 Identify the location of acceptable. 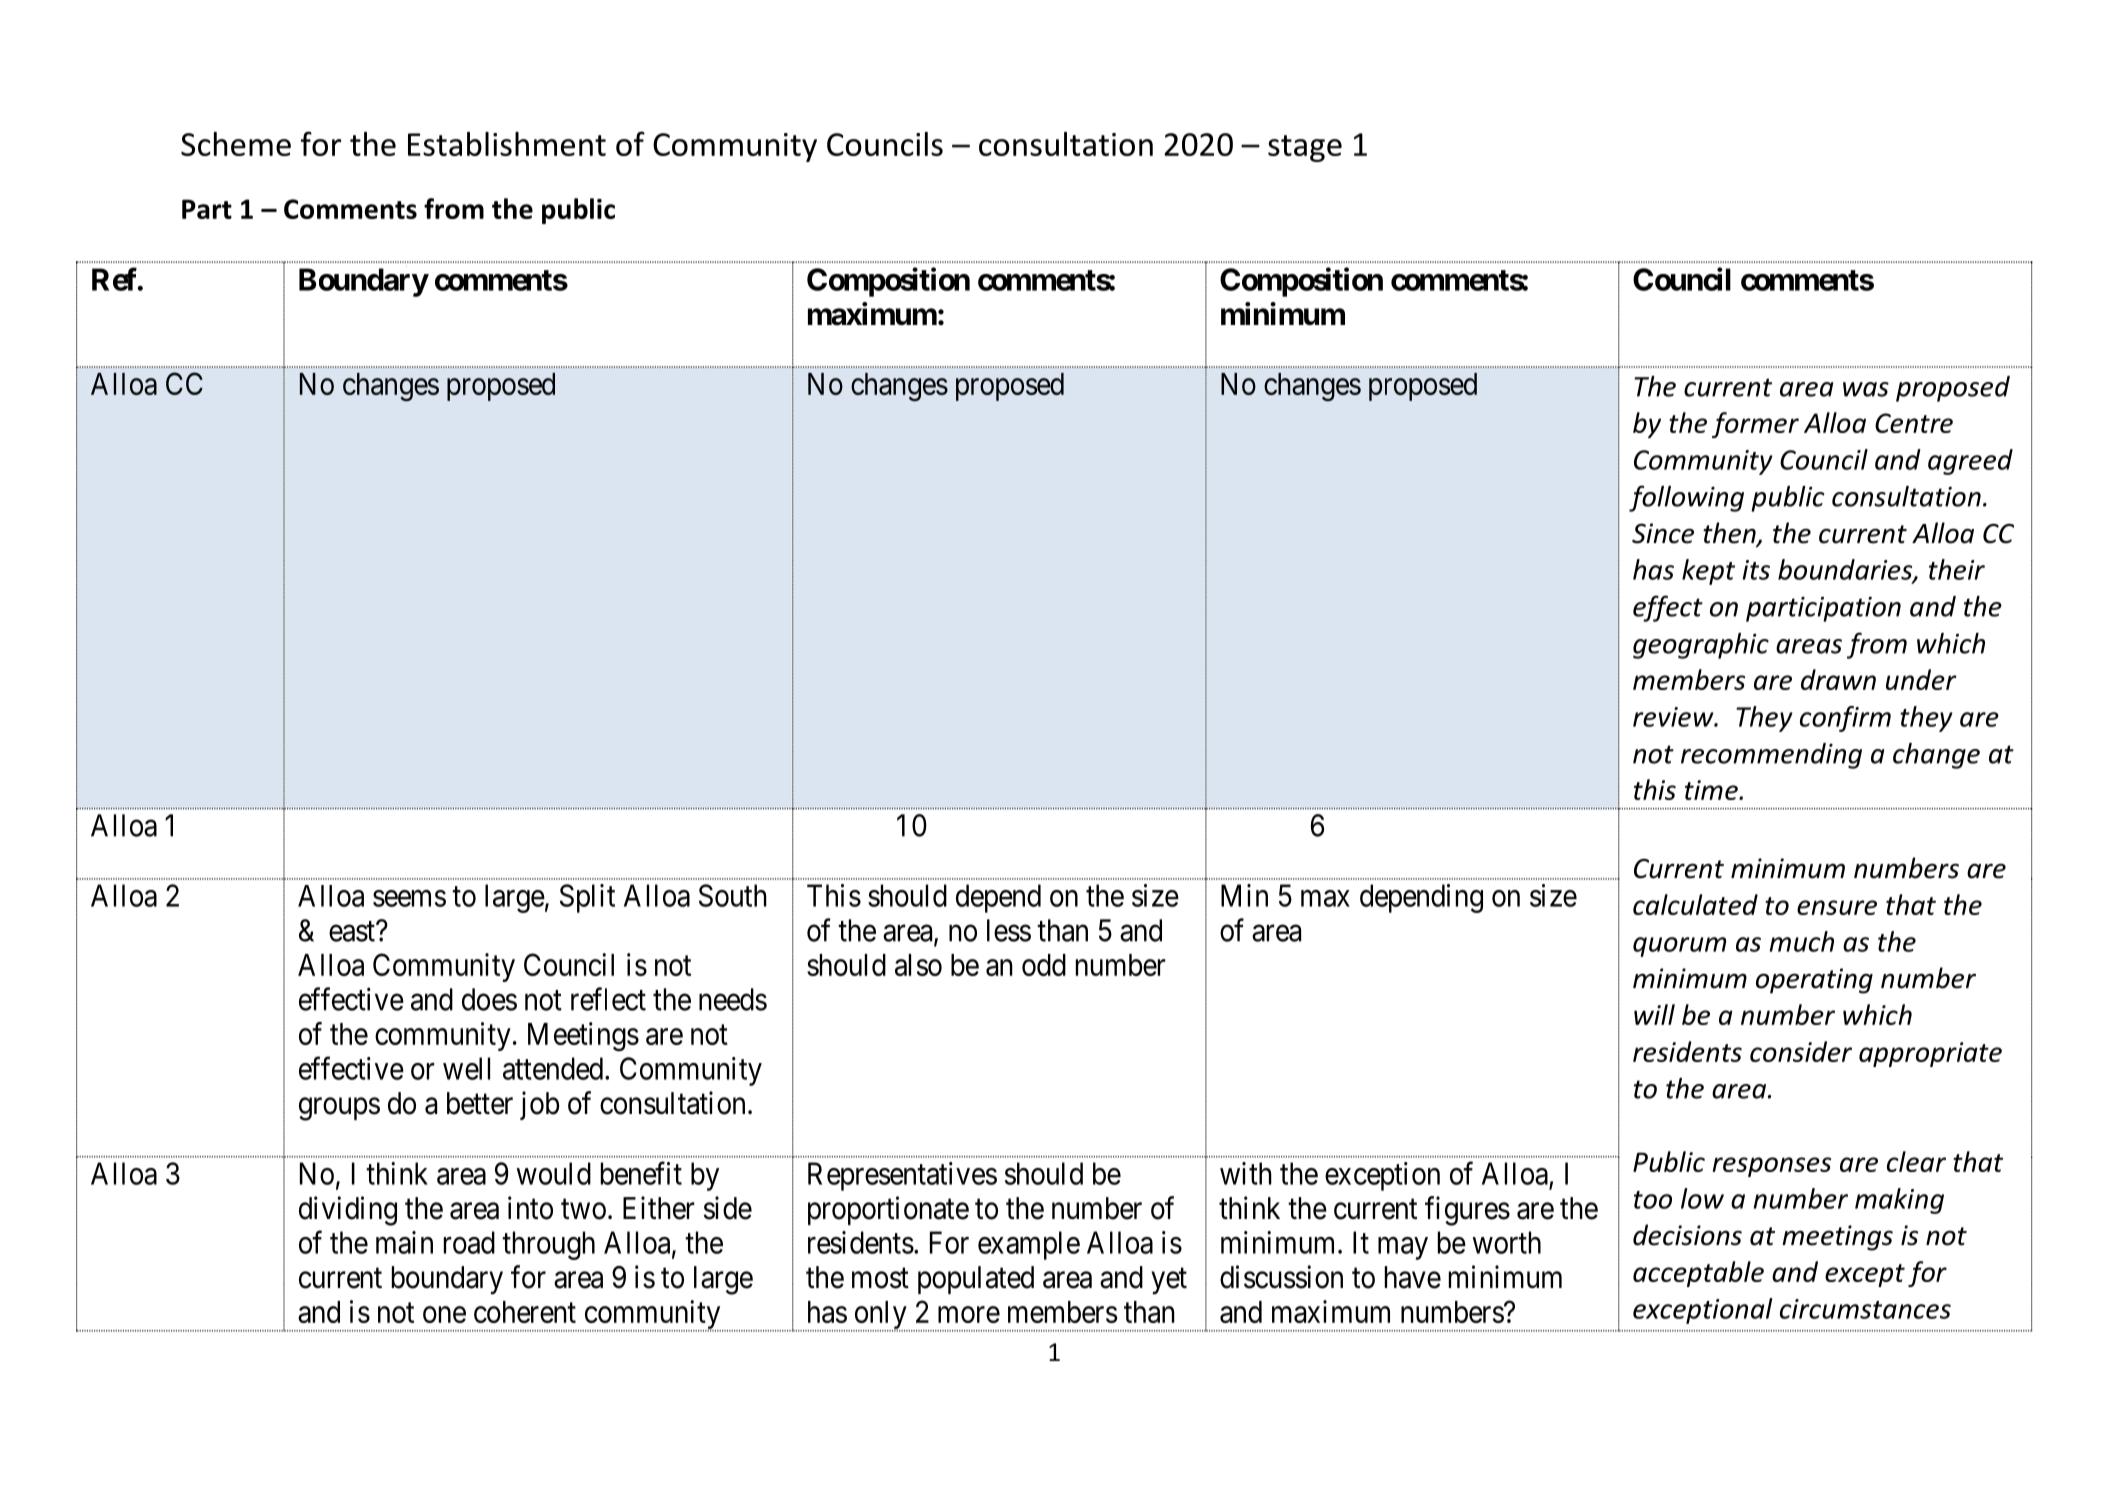
(1698, 1274).
